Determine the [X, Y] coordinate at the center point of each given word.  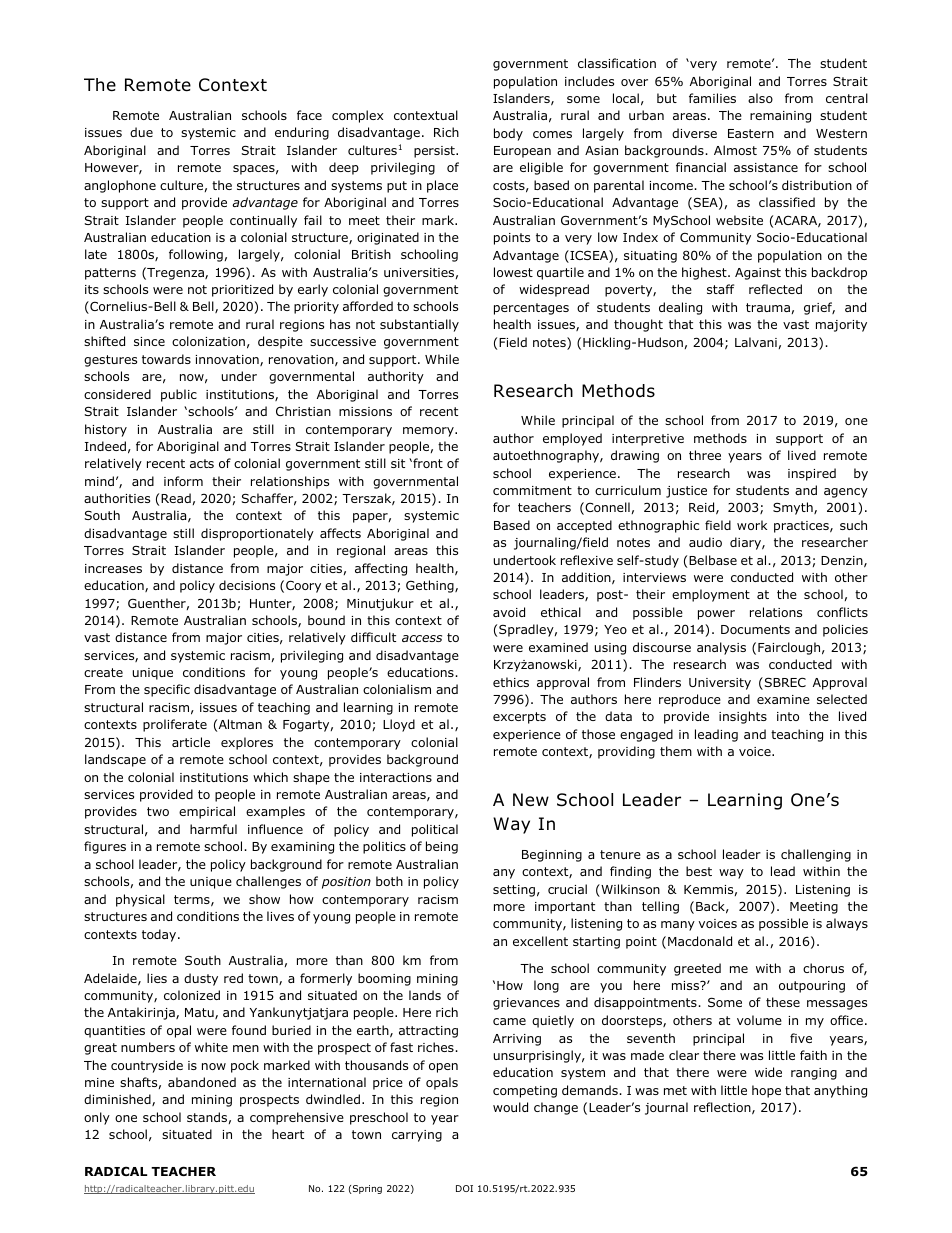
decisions [247, 585]
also [760, 98]
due [141, 132]
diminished [118, 1100]
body [508, 134]
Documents [755, 629]
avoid [509, 612]
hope [766, 1091]
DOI [464, 1188]
